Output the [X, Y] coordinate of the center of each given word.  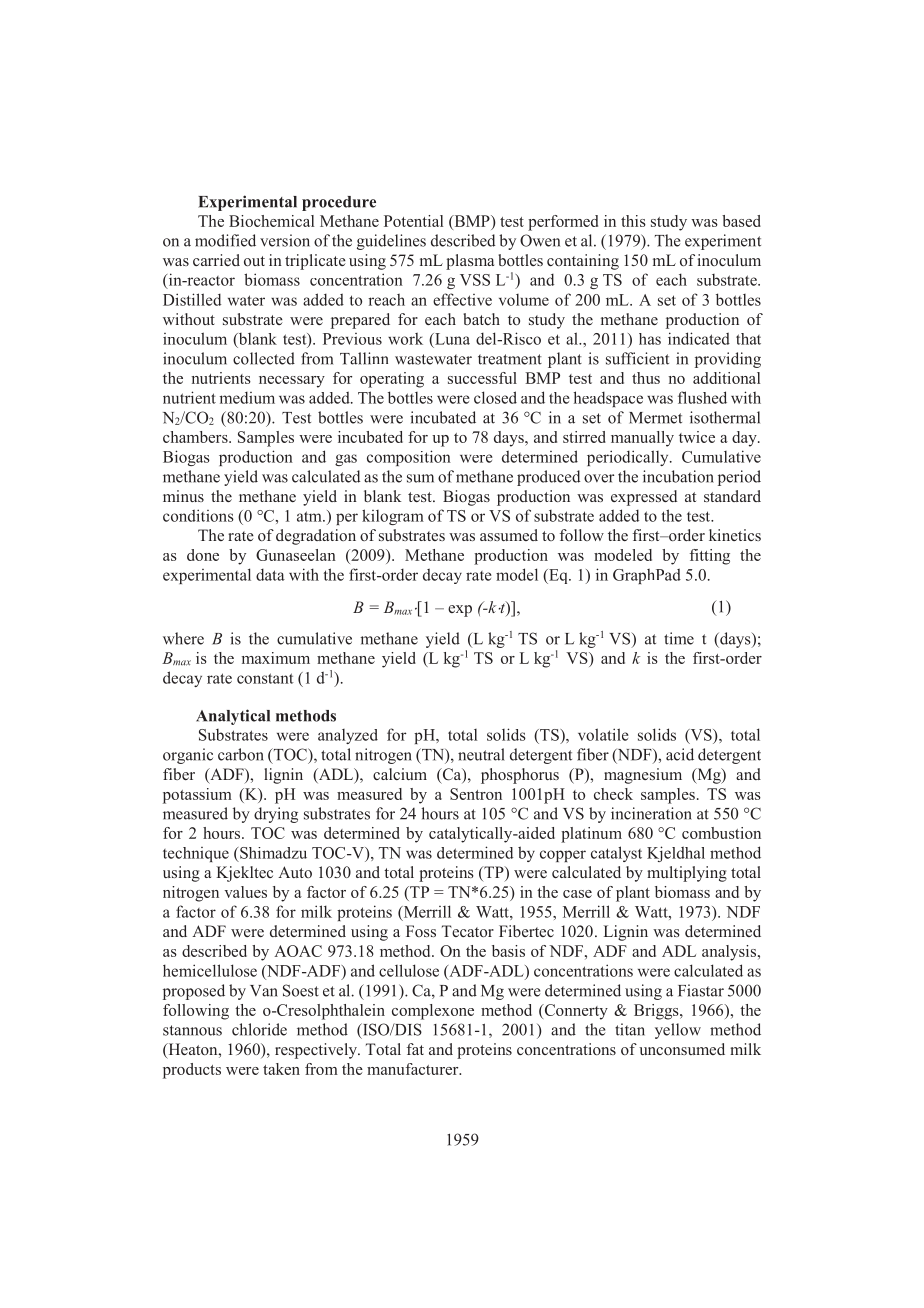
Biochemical [271, 221]
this [633, 221]
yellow [678, 1031]
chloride [259, 1029]
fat [415, 1049]
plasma [470, 262]
